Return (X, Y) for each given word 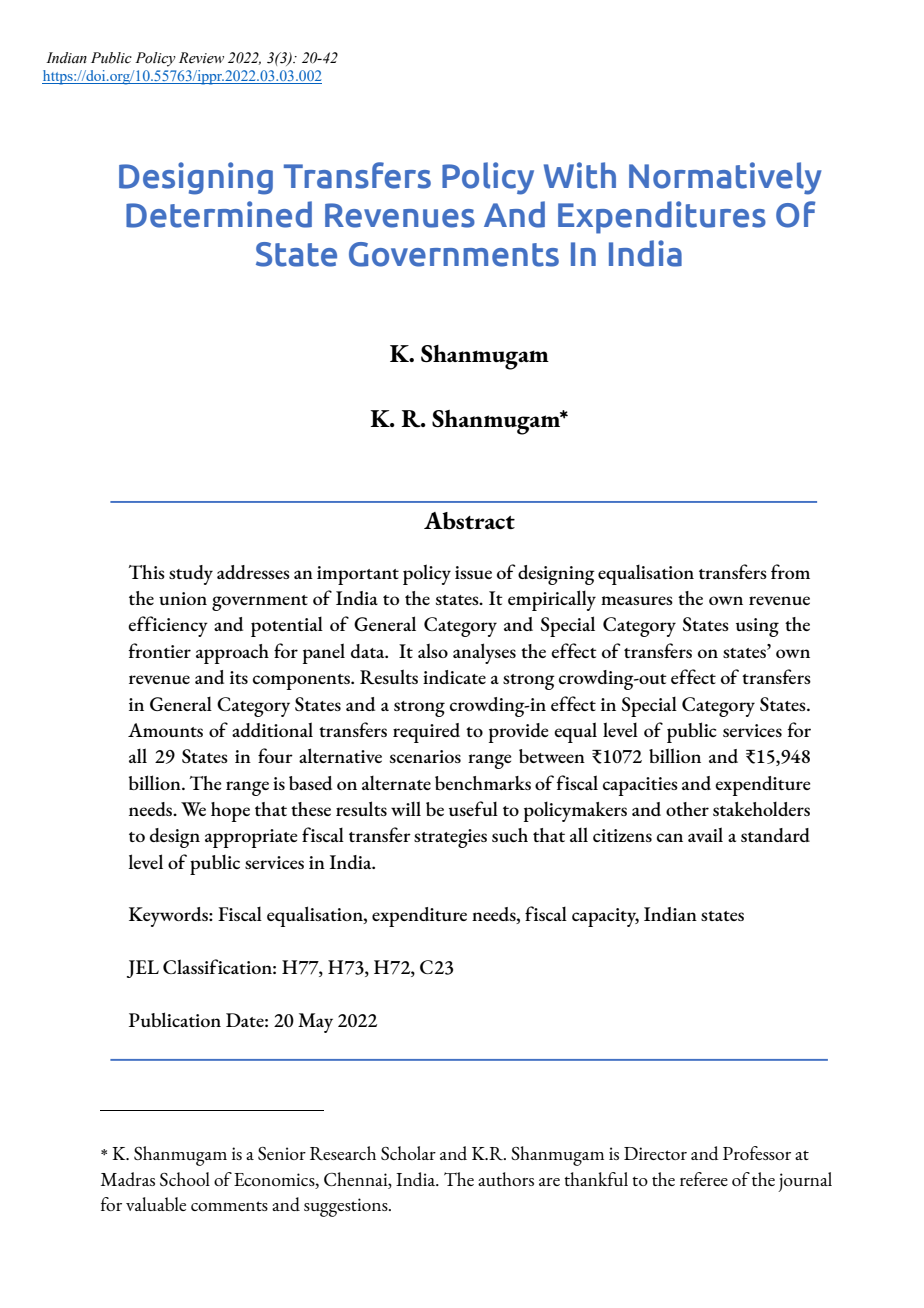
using (757, 627)
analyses (484, 653)
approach (232, 654)
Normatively (725, 178)
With (580, 175)
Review (201, 58)
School (185, 1179)
